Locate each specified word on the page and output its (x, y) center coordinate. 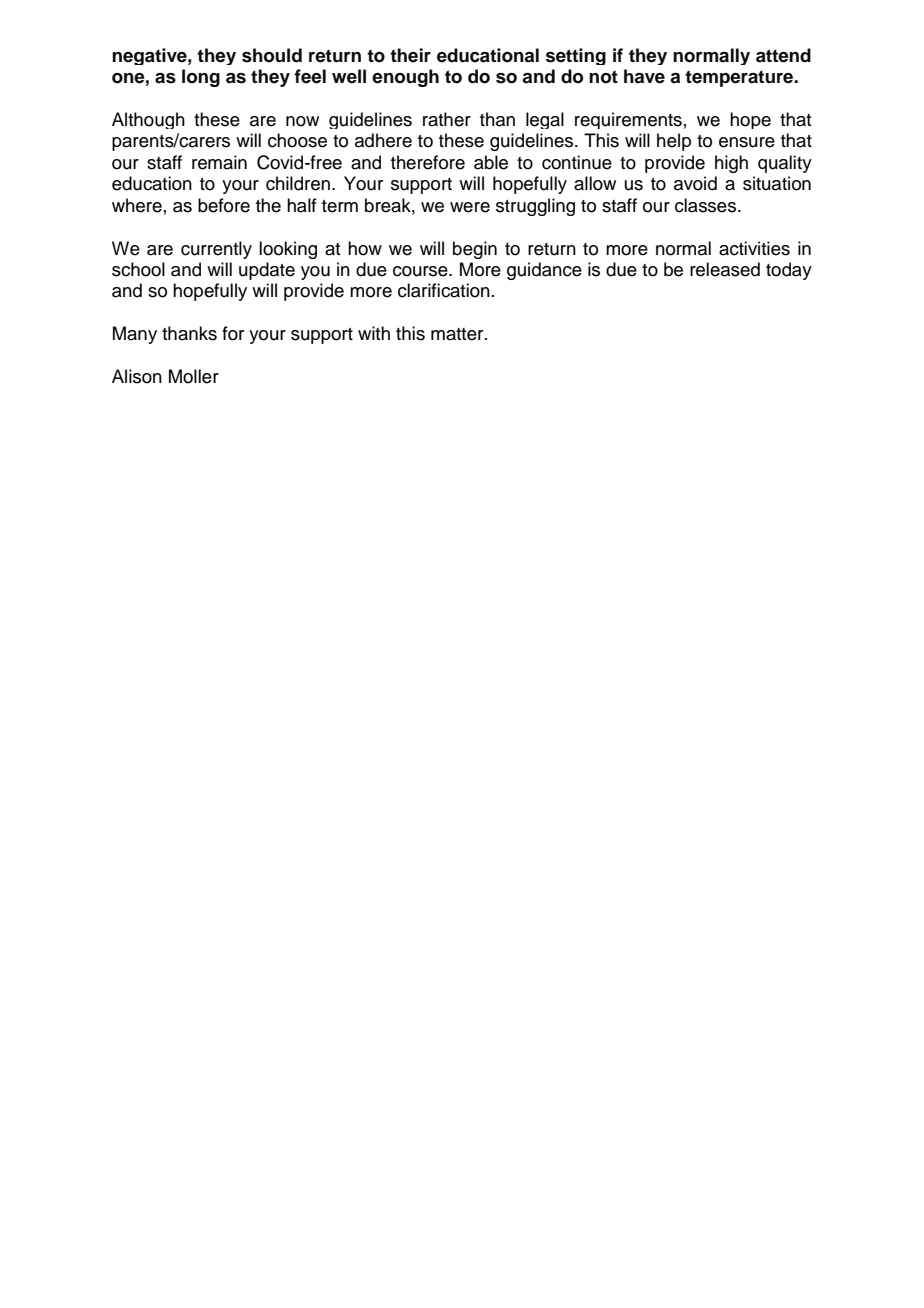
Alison (137, 376)
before (224, 205)
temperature (740, 78)
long (201, 78)
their (410, 55)
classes (705, 205)
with (374, 333)
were (470, 207)
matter (458, 334)
